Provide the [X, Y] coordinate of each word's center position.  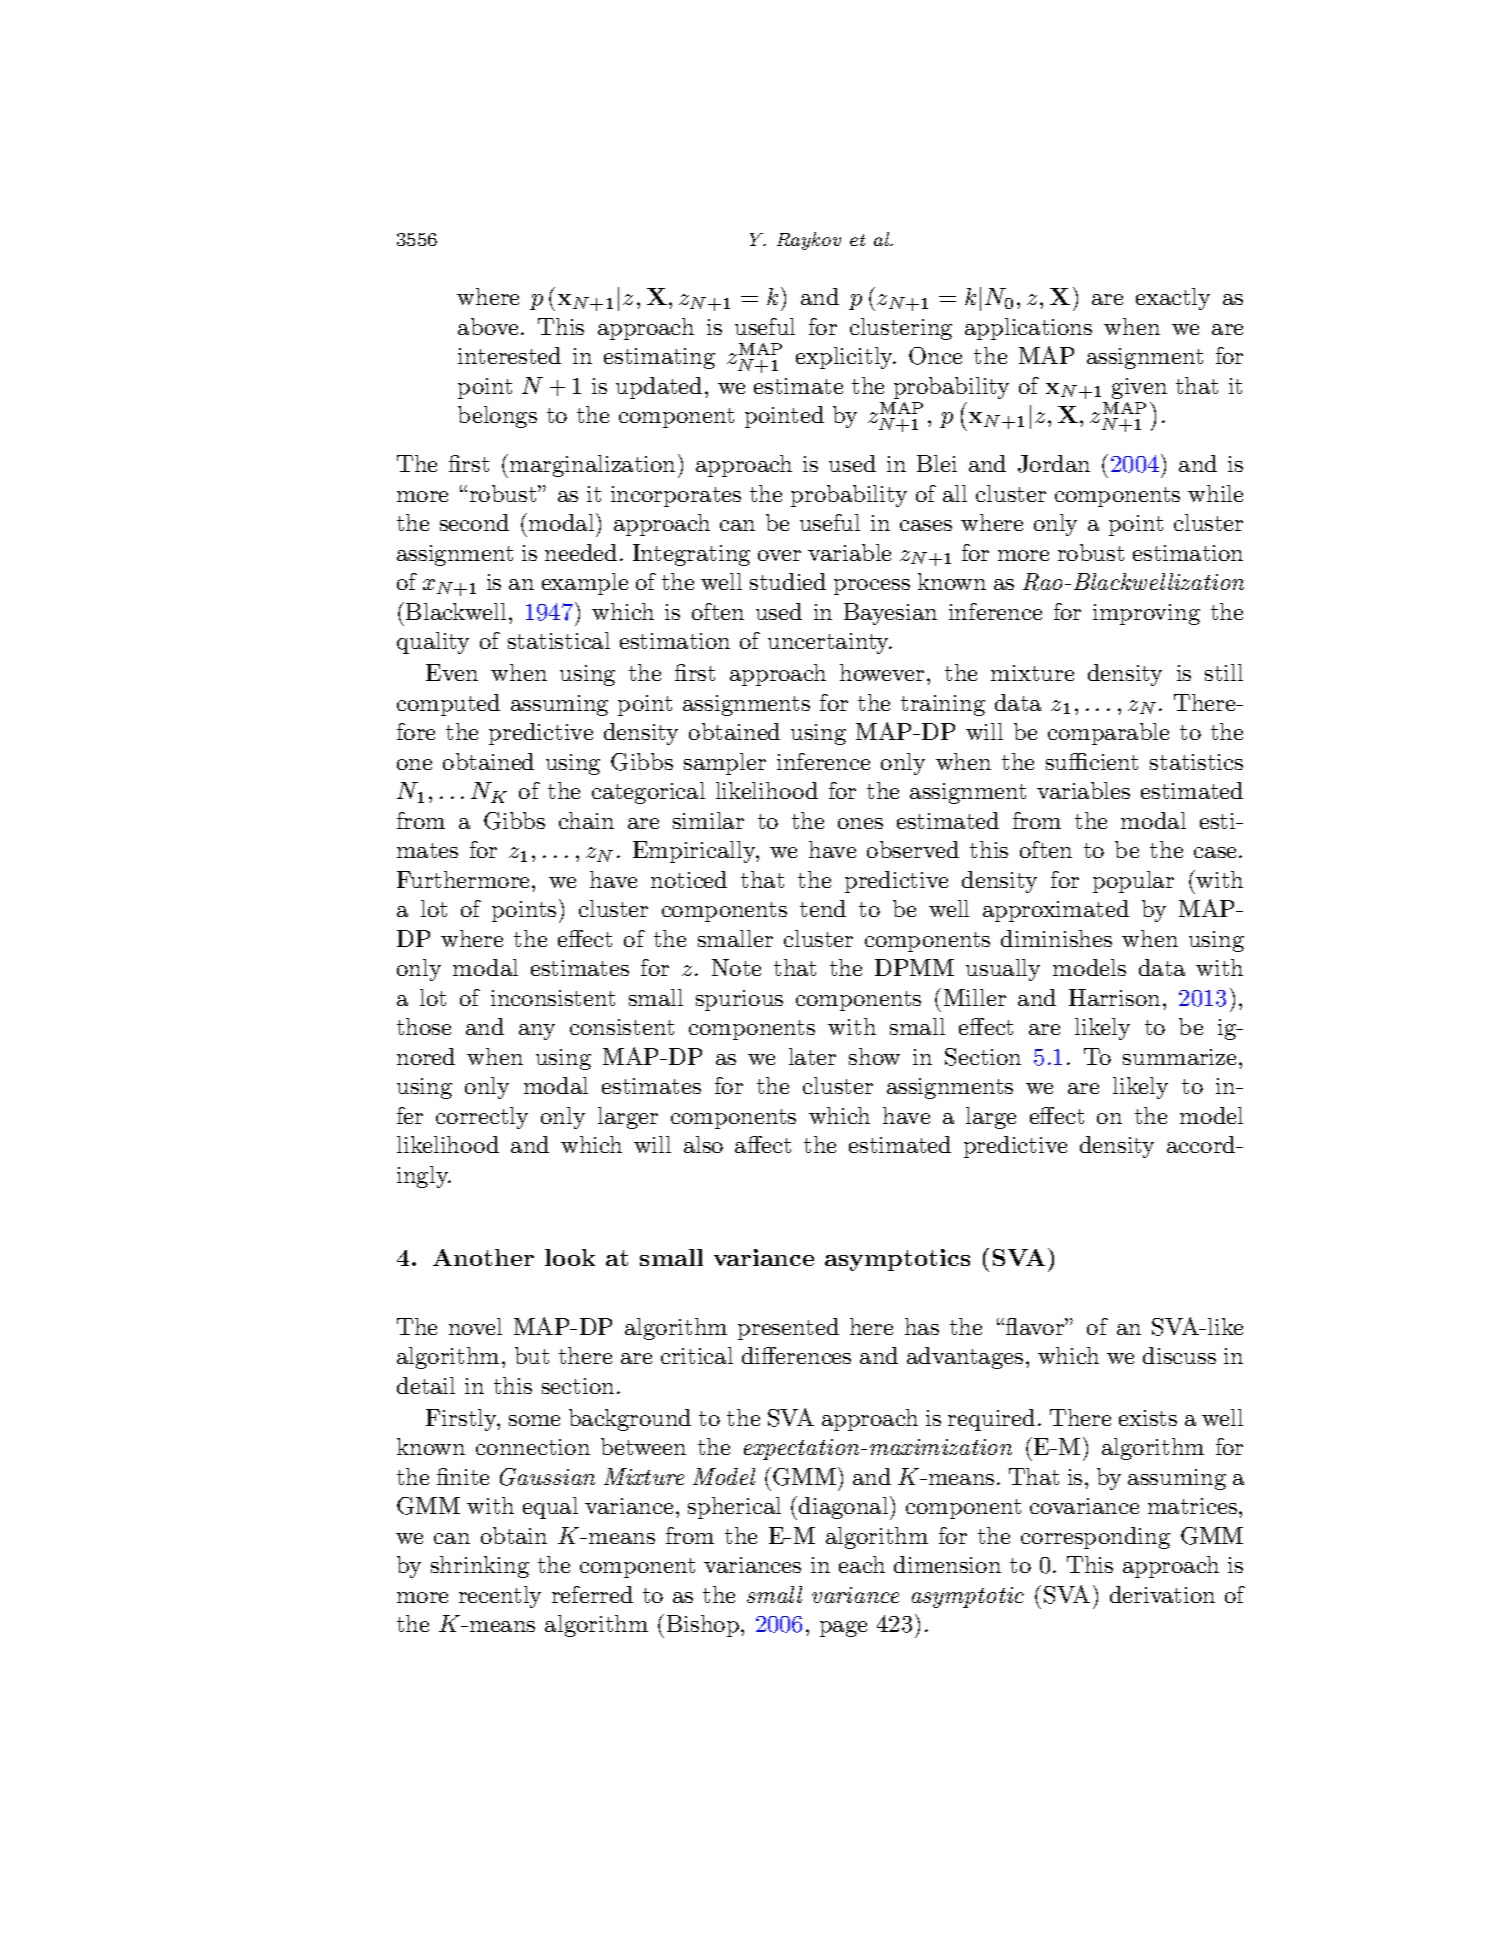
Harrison [1114, 997]
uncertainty [830, 643]
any [537, 1032]
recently [500, 1597]
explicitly [846, 358]
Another [483, 1257]
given [1139, 388]
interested [509, 355]
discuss [1179, 1355]
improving [1146, 614]
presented [788, 1329]
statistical [559, 640]
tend [823, 908]
